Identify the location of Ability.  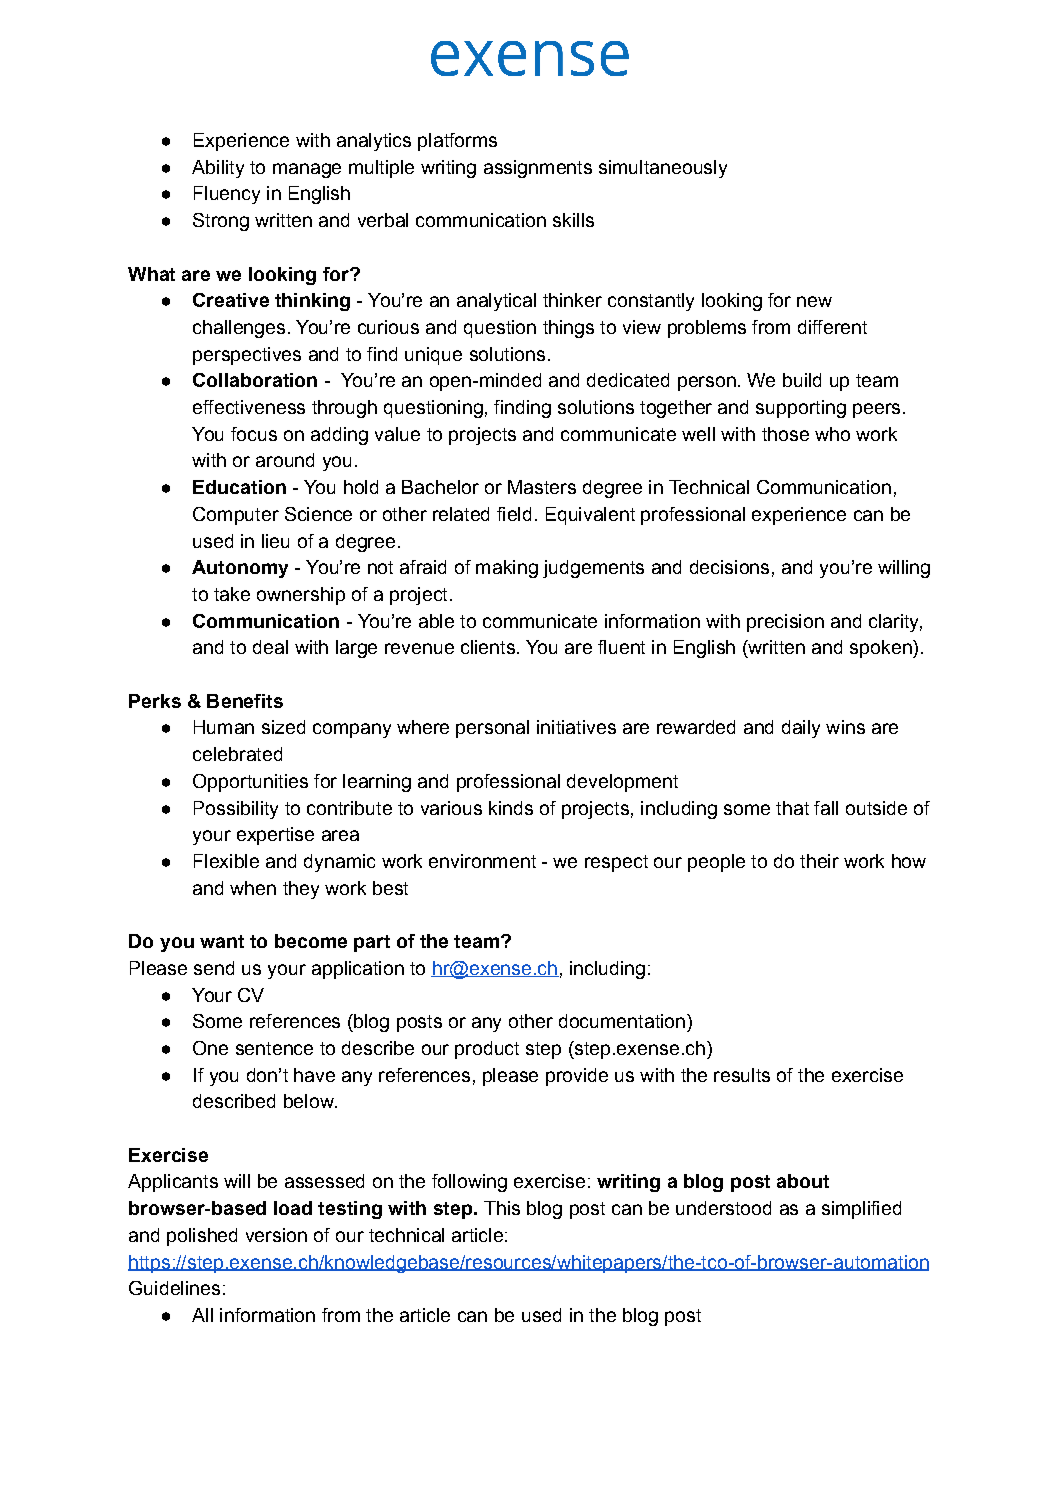
(218, 169).
